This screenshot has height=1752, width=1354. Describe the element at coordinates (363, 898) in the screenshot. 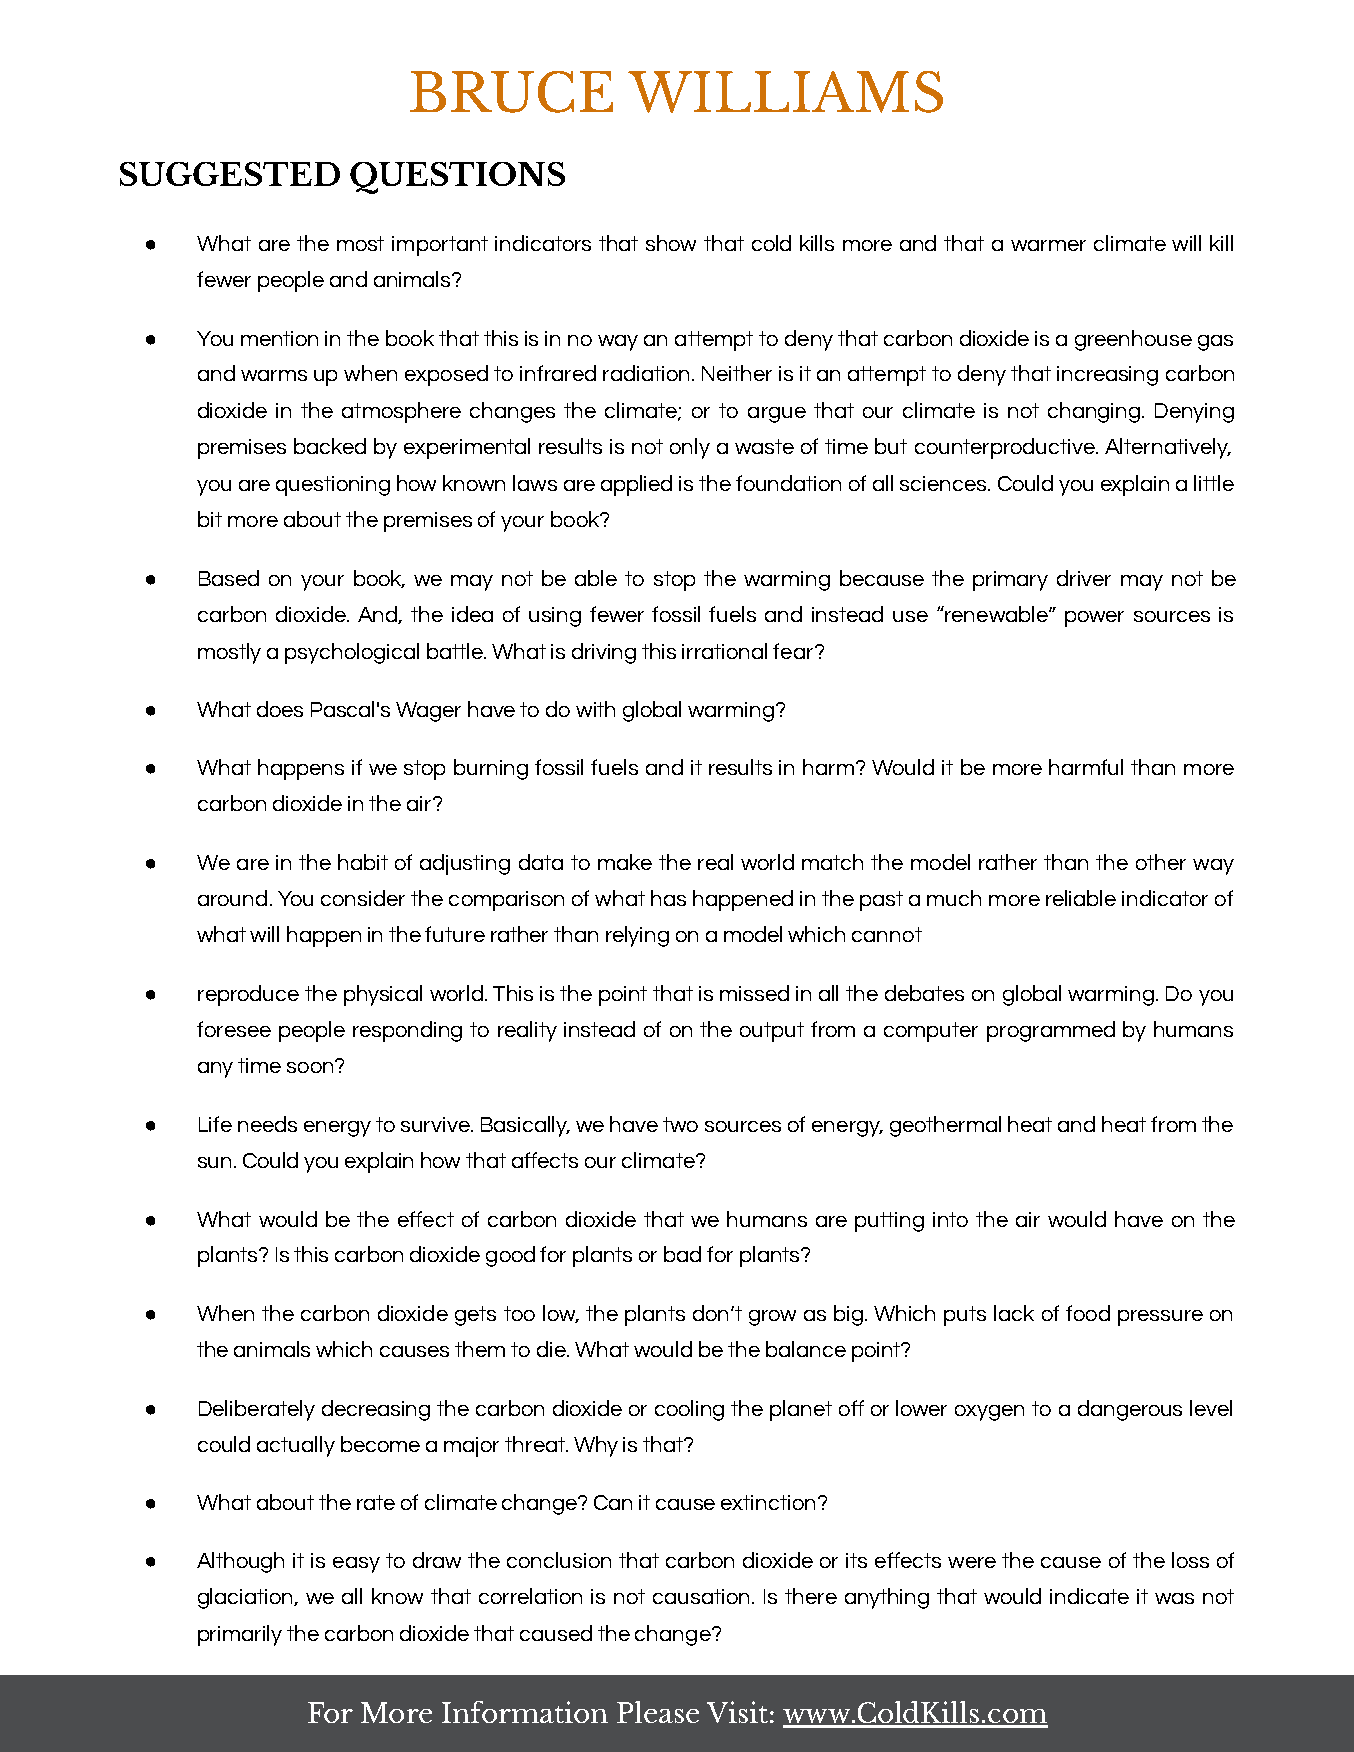

I see `consider` at that location.
